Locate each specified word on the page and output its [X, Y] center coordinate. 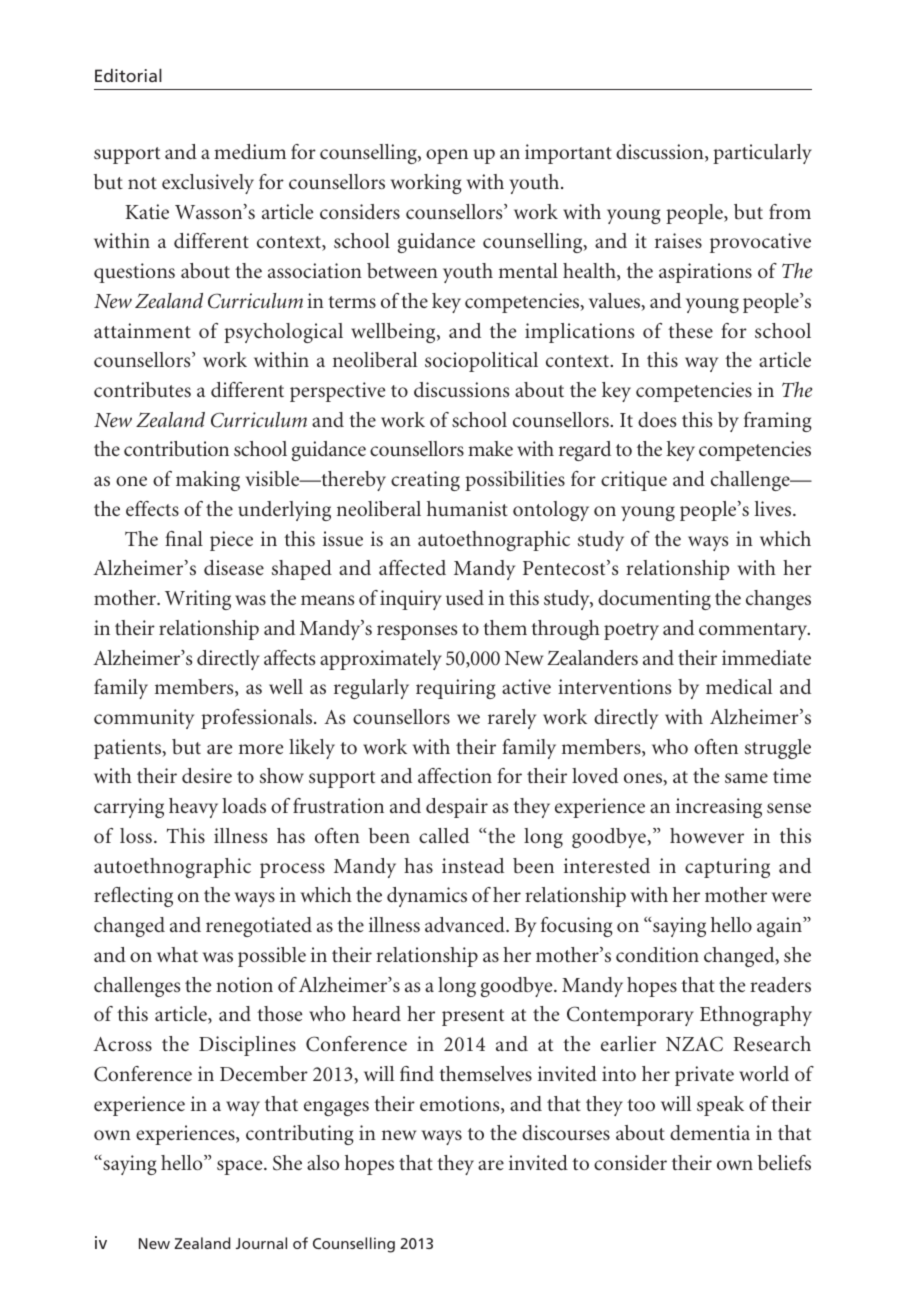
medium [250, 151]
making [208, 481]
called [444, 835]
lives [774, 508]
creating [425, 481]
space [241, 1167]
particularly [762, 154]
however [707, 835]
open [447, 156]
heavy [193, 808]
